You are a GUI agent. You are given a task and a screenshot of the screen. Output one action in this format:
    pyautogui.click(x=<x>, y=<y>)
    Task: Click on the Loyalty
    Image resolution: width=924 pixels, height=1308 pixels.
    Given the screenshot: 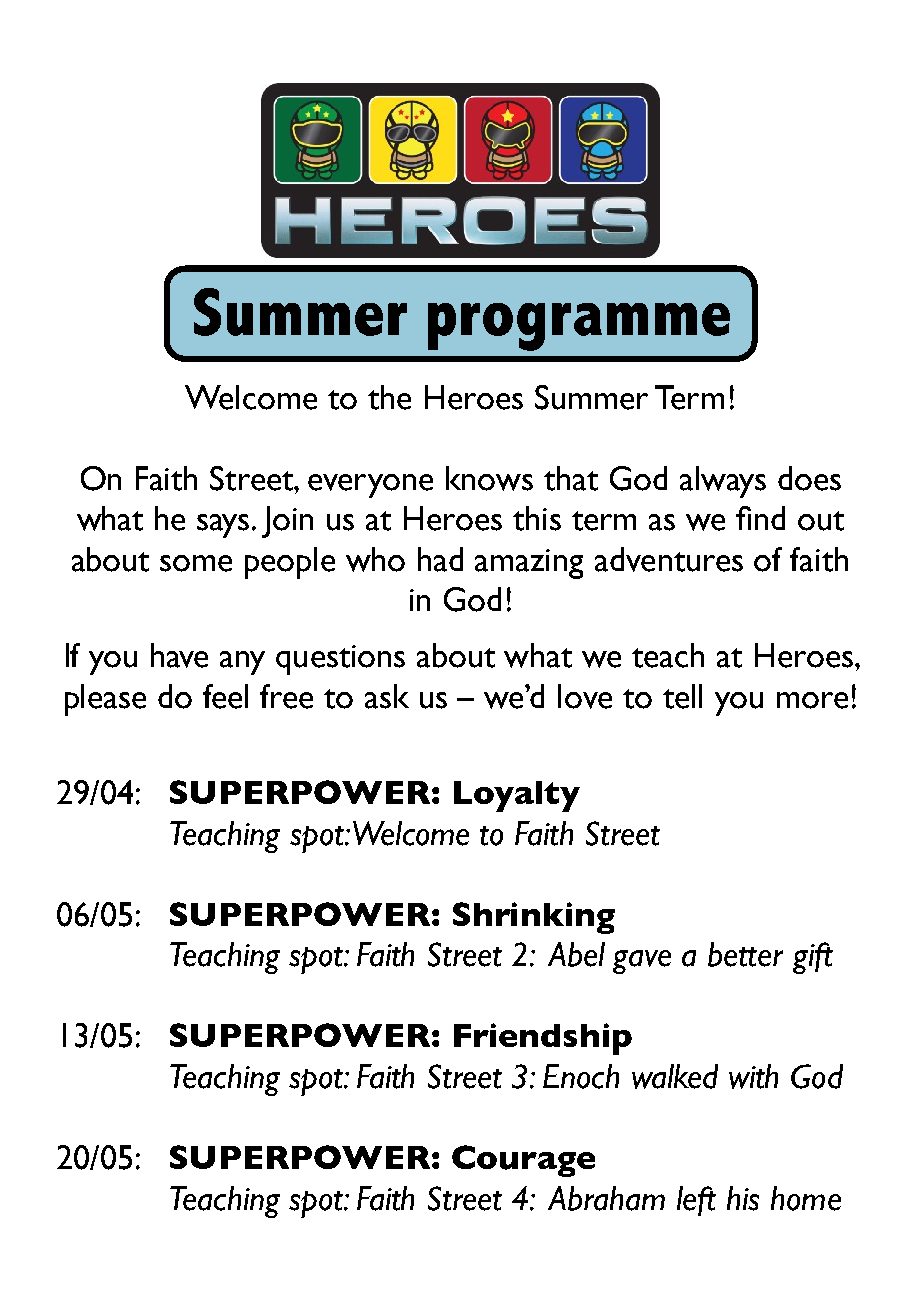 What is the action you would take?
    pyautogui.click(x=517, y=796)
